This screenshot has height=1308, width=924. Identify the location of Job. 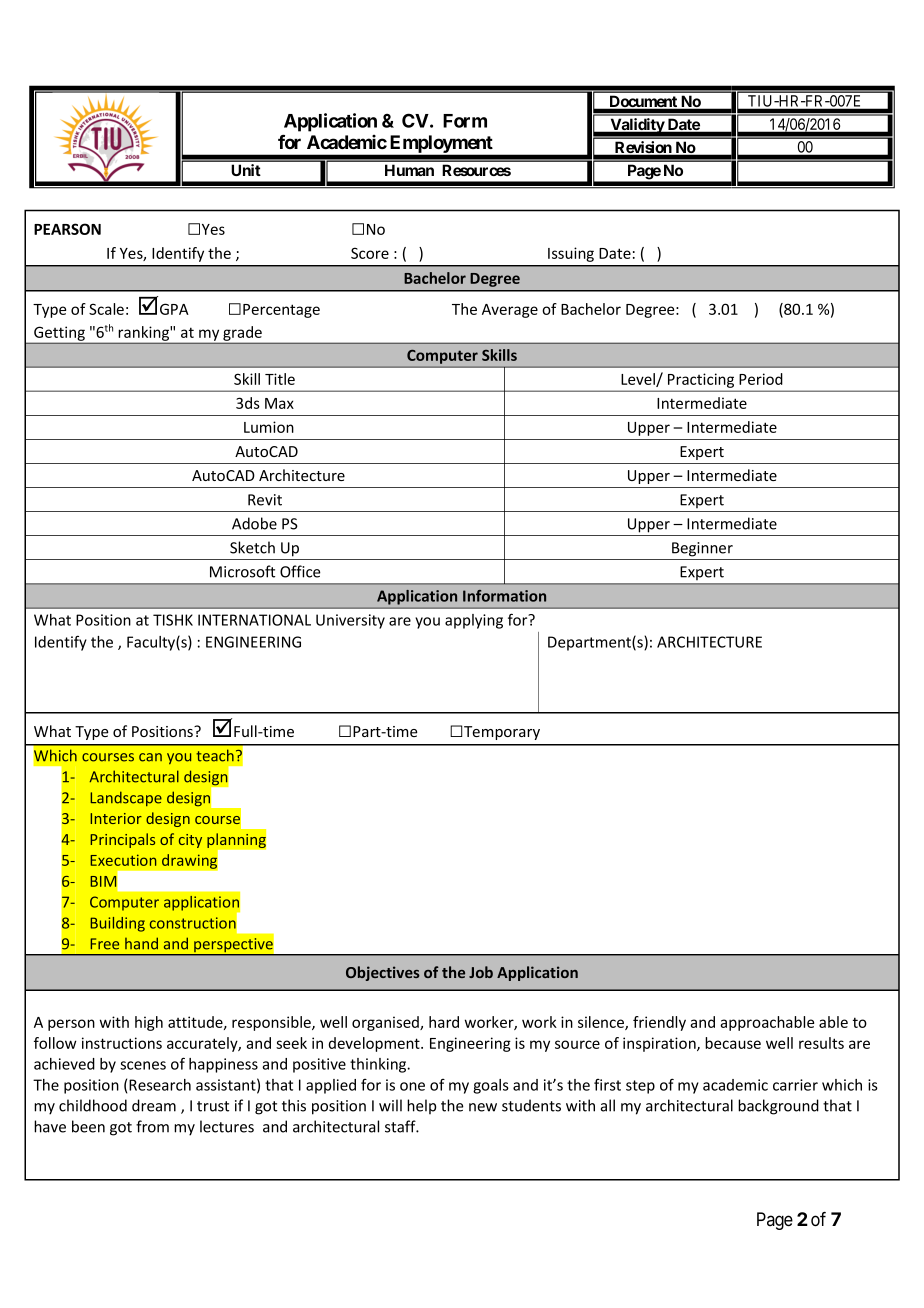
(481, 972).
